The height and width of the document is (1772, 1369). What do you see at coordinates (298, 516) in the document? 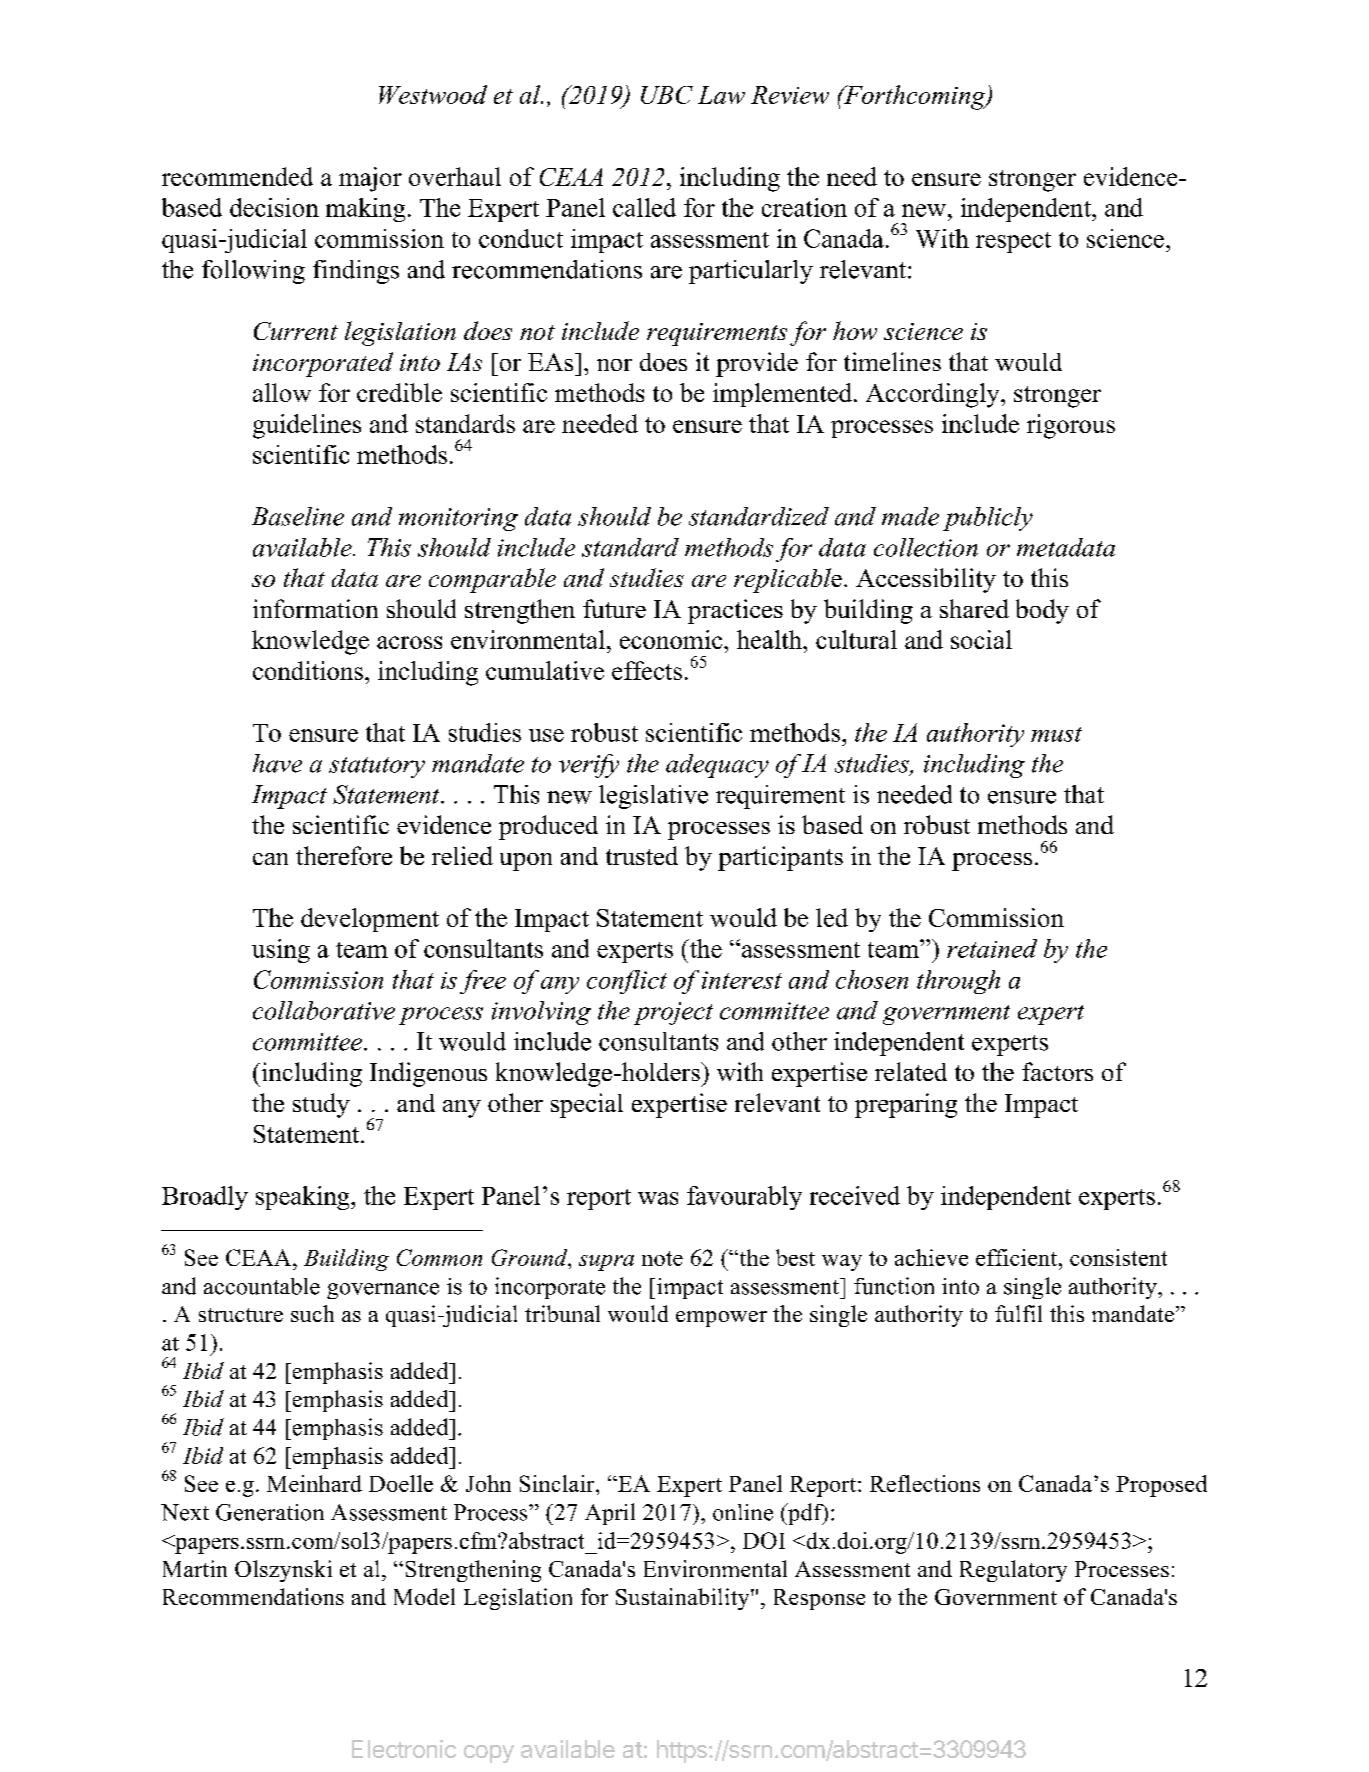
I see `Baseline` at bounding box center [298, 516].
